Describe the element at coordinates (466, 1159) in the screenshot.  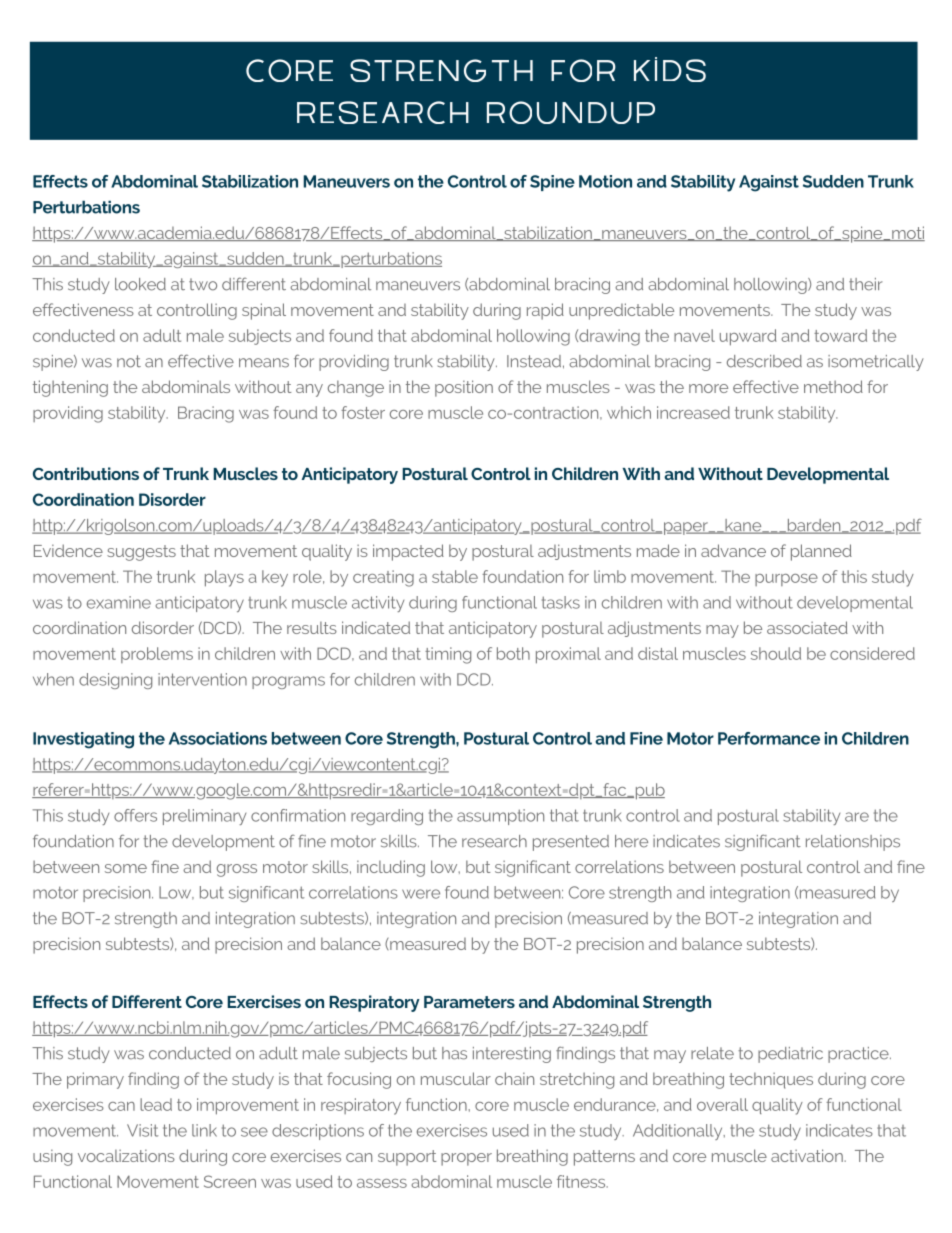
I see `proper` at that location.
